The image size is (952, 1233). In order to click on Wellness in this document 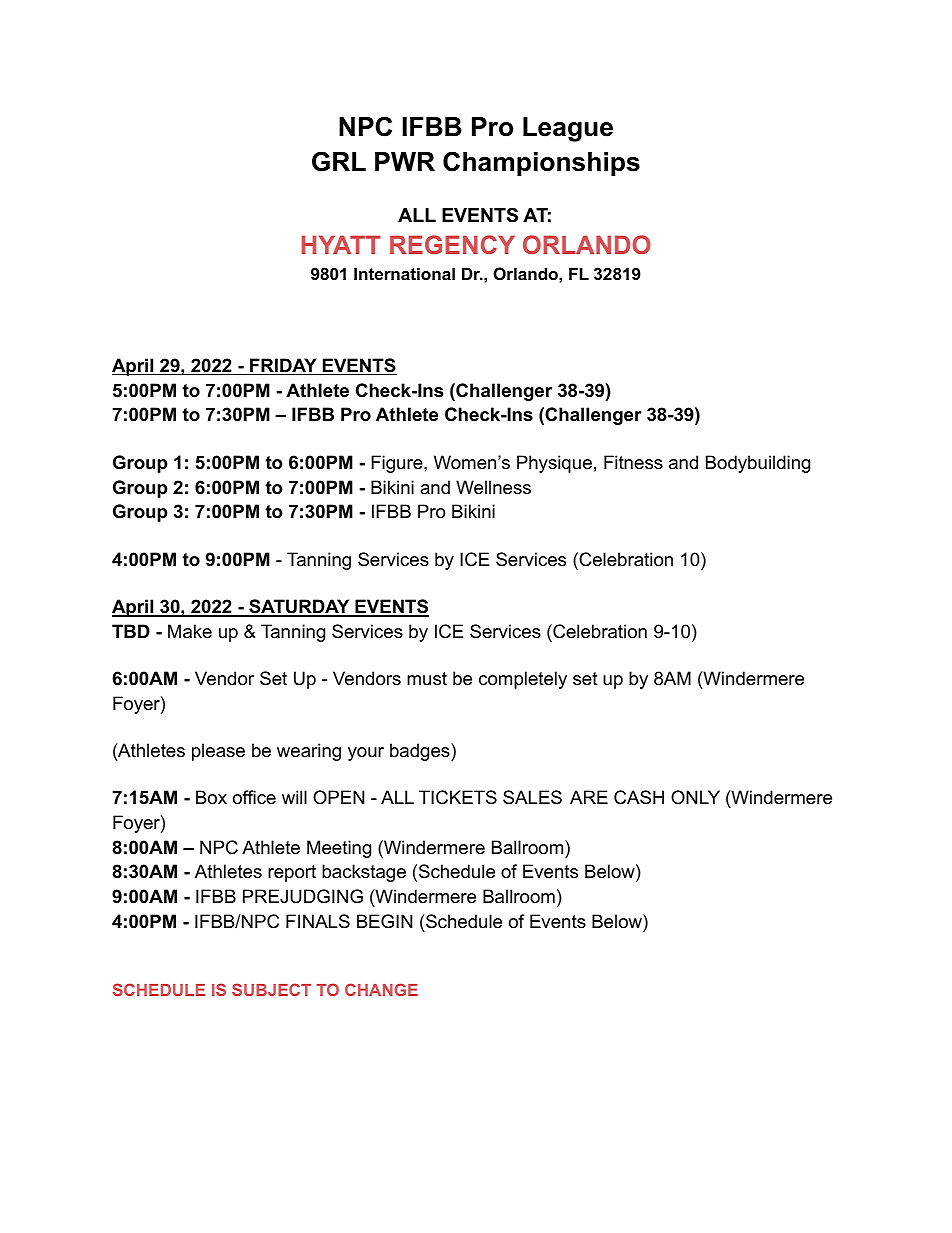, I will do `click(493, 487)`.
